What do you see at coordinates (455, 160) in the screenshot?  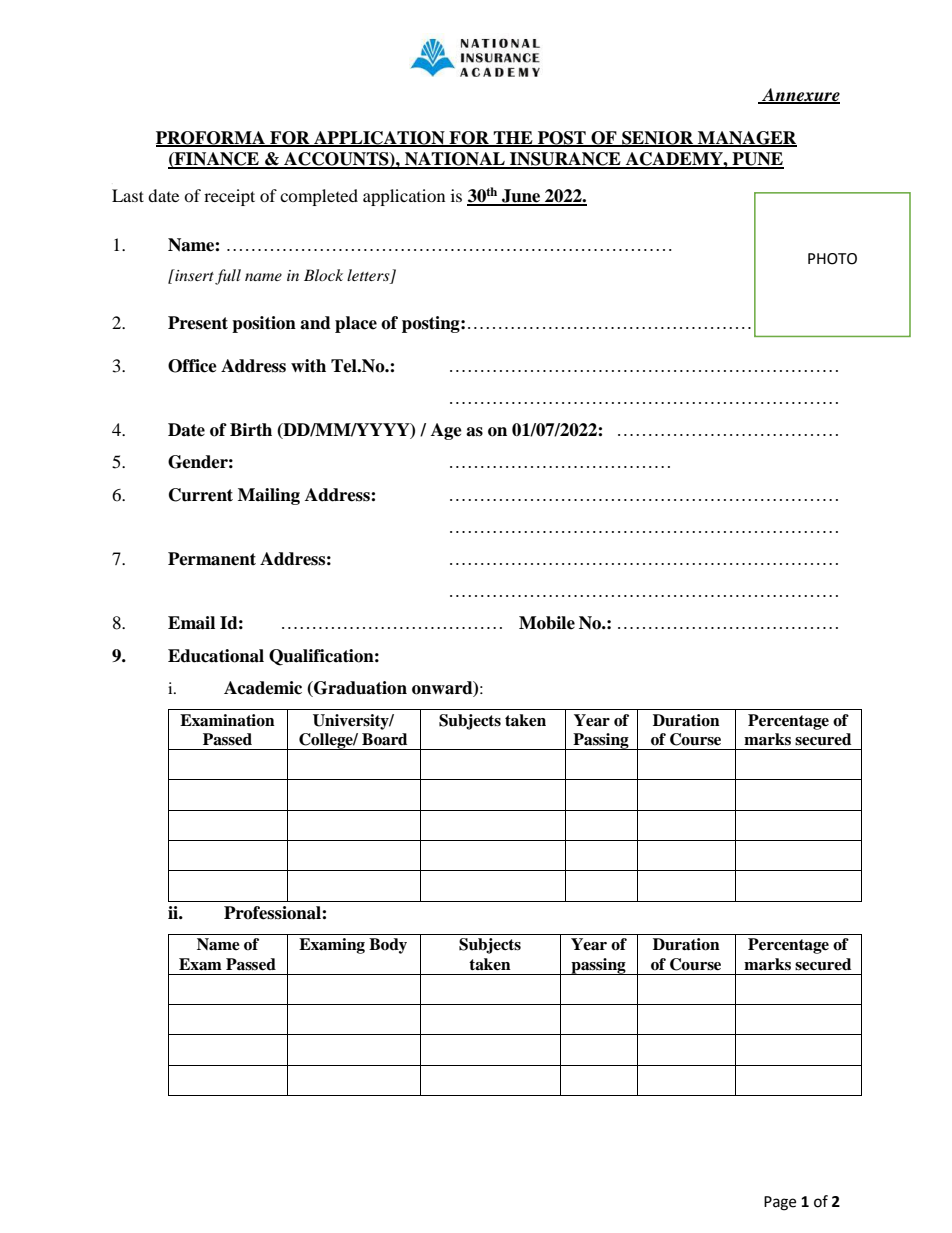 I see `NATIONAL` at bounding box center [455, 160].
